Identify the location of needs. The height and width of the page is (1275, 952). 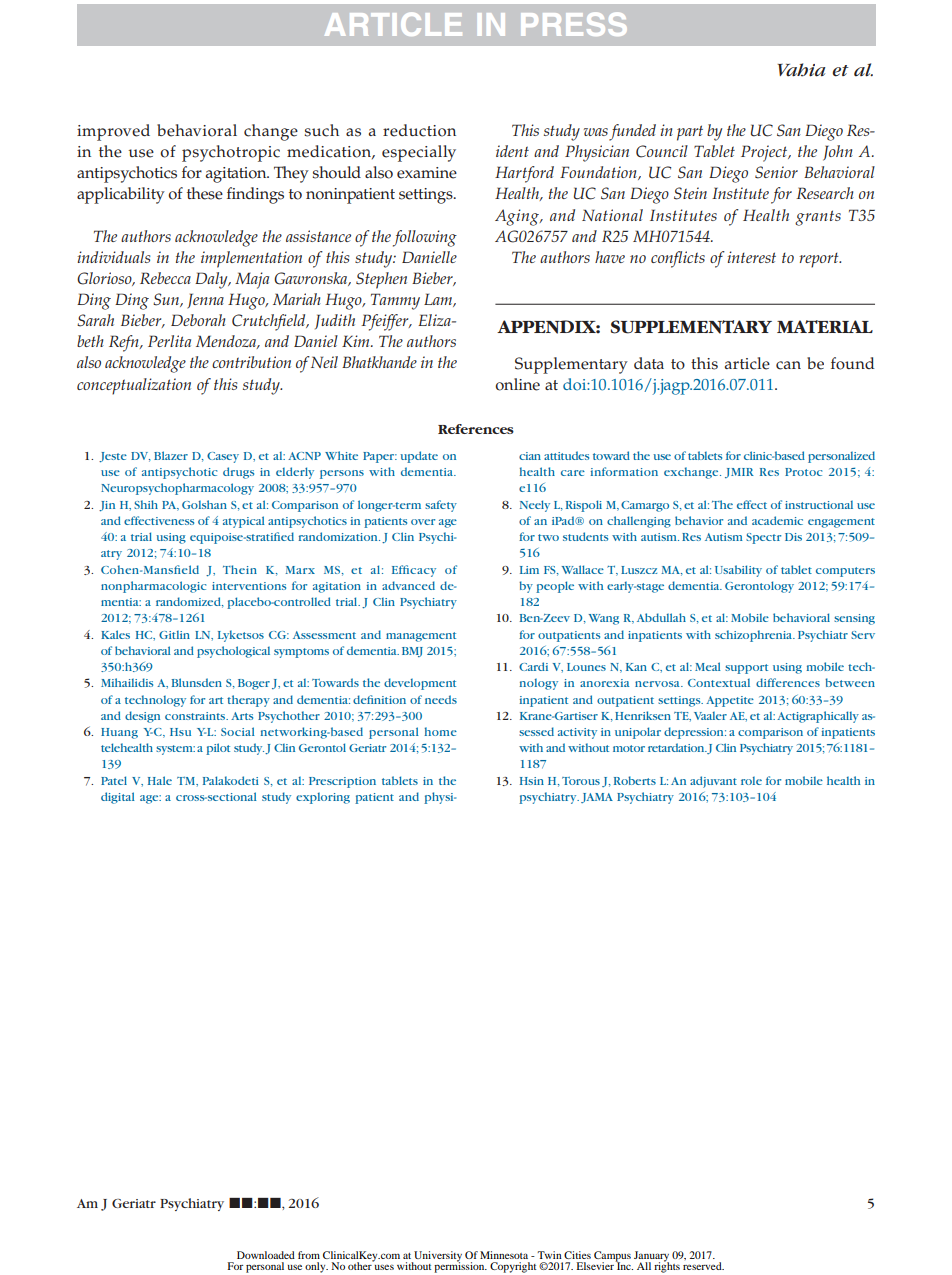
(441, 699).
